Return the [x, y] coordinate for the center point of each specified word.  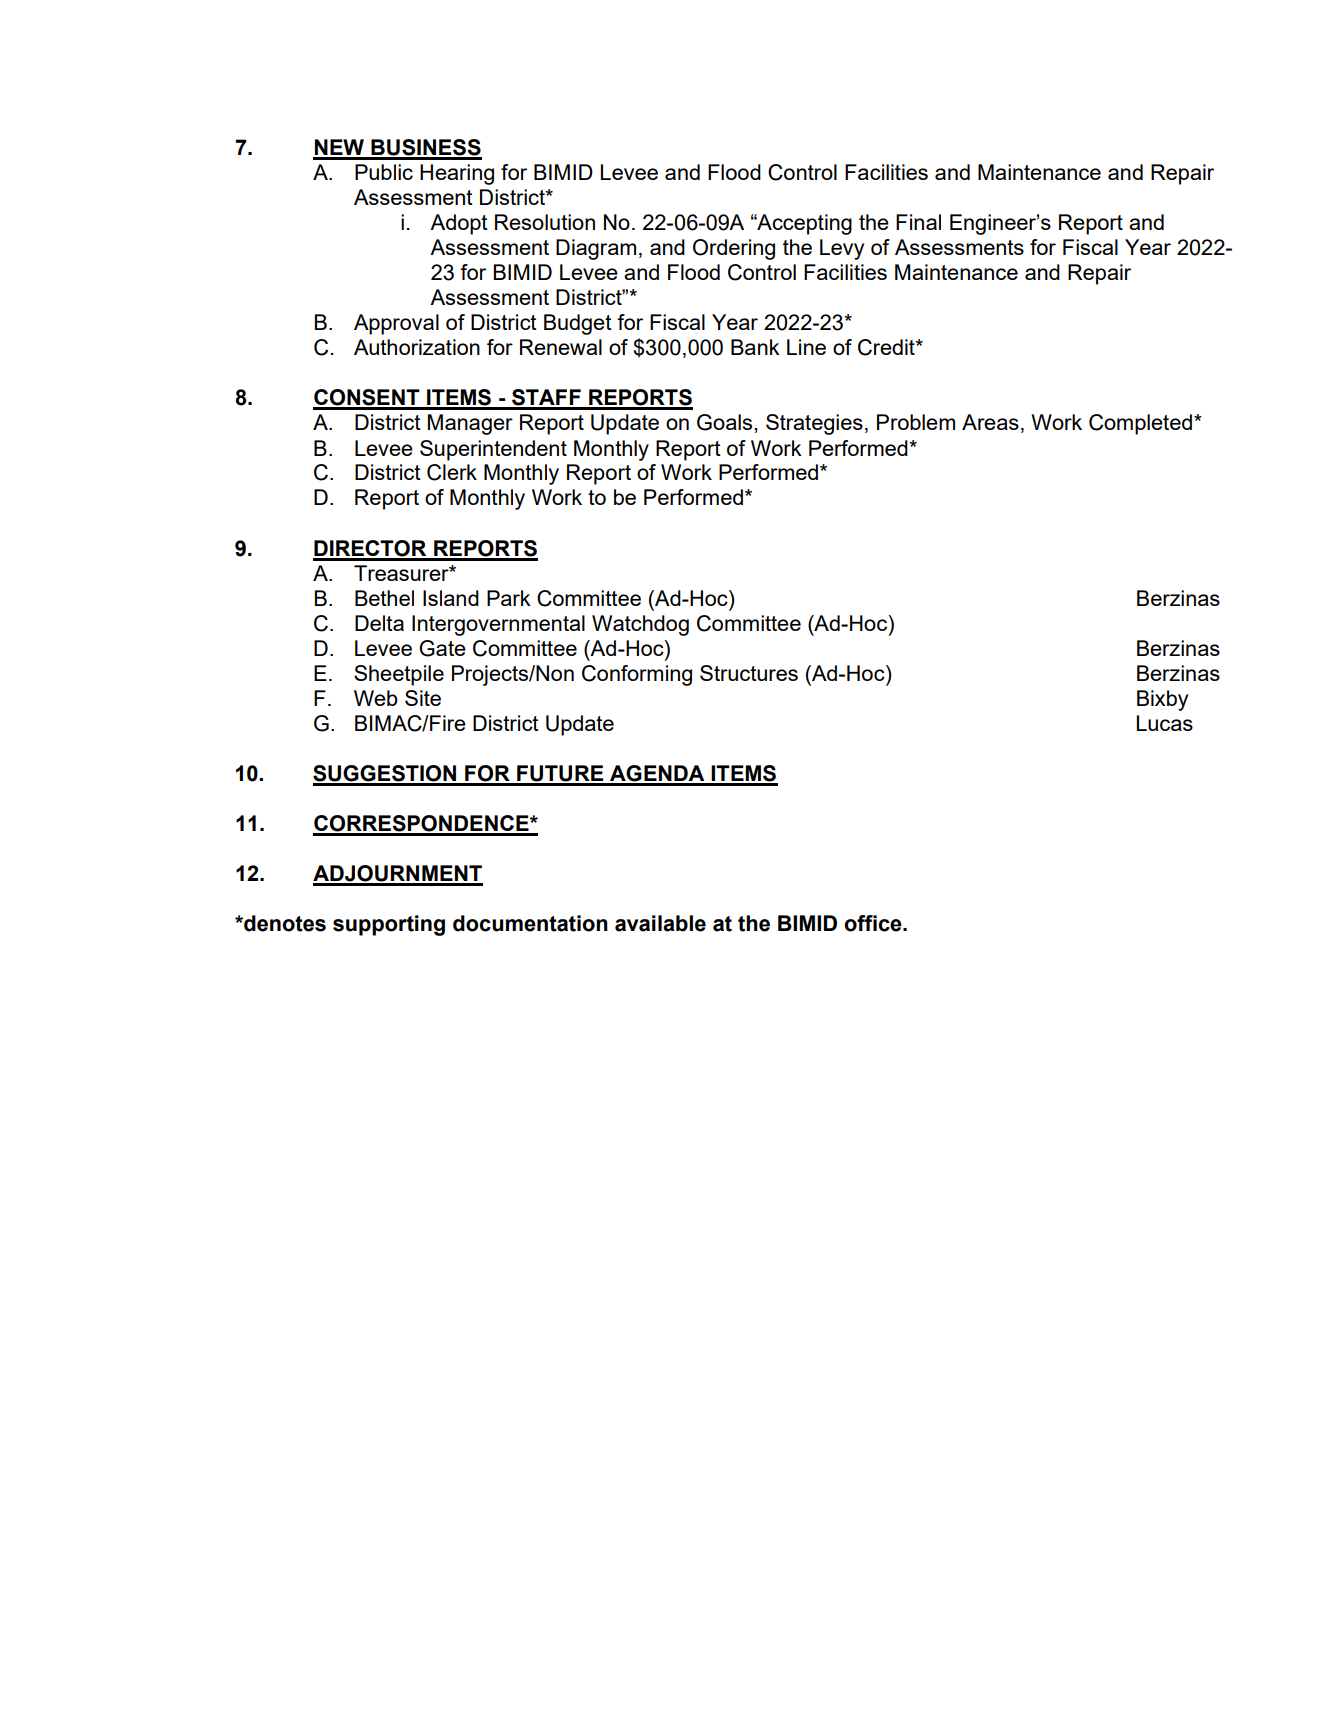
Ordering [734, 249]
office [874, 923]
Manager [470, 424]
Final [918, 222]
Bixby [1162, 700]
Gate [442, 648]
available [660, 923]
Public [384, 172]
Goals [726, 422]
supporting [389, 925]
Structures [749, 673]
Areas [990, 422]
